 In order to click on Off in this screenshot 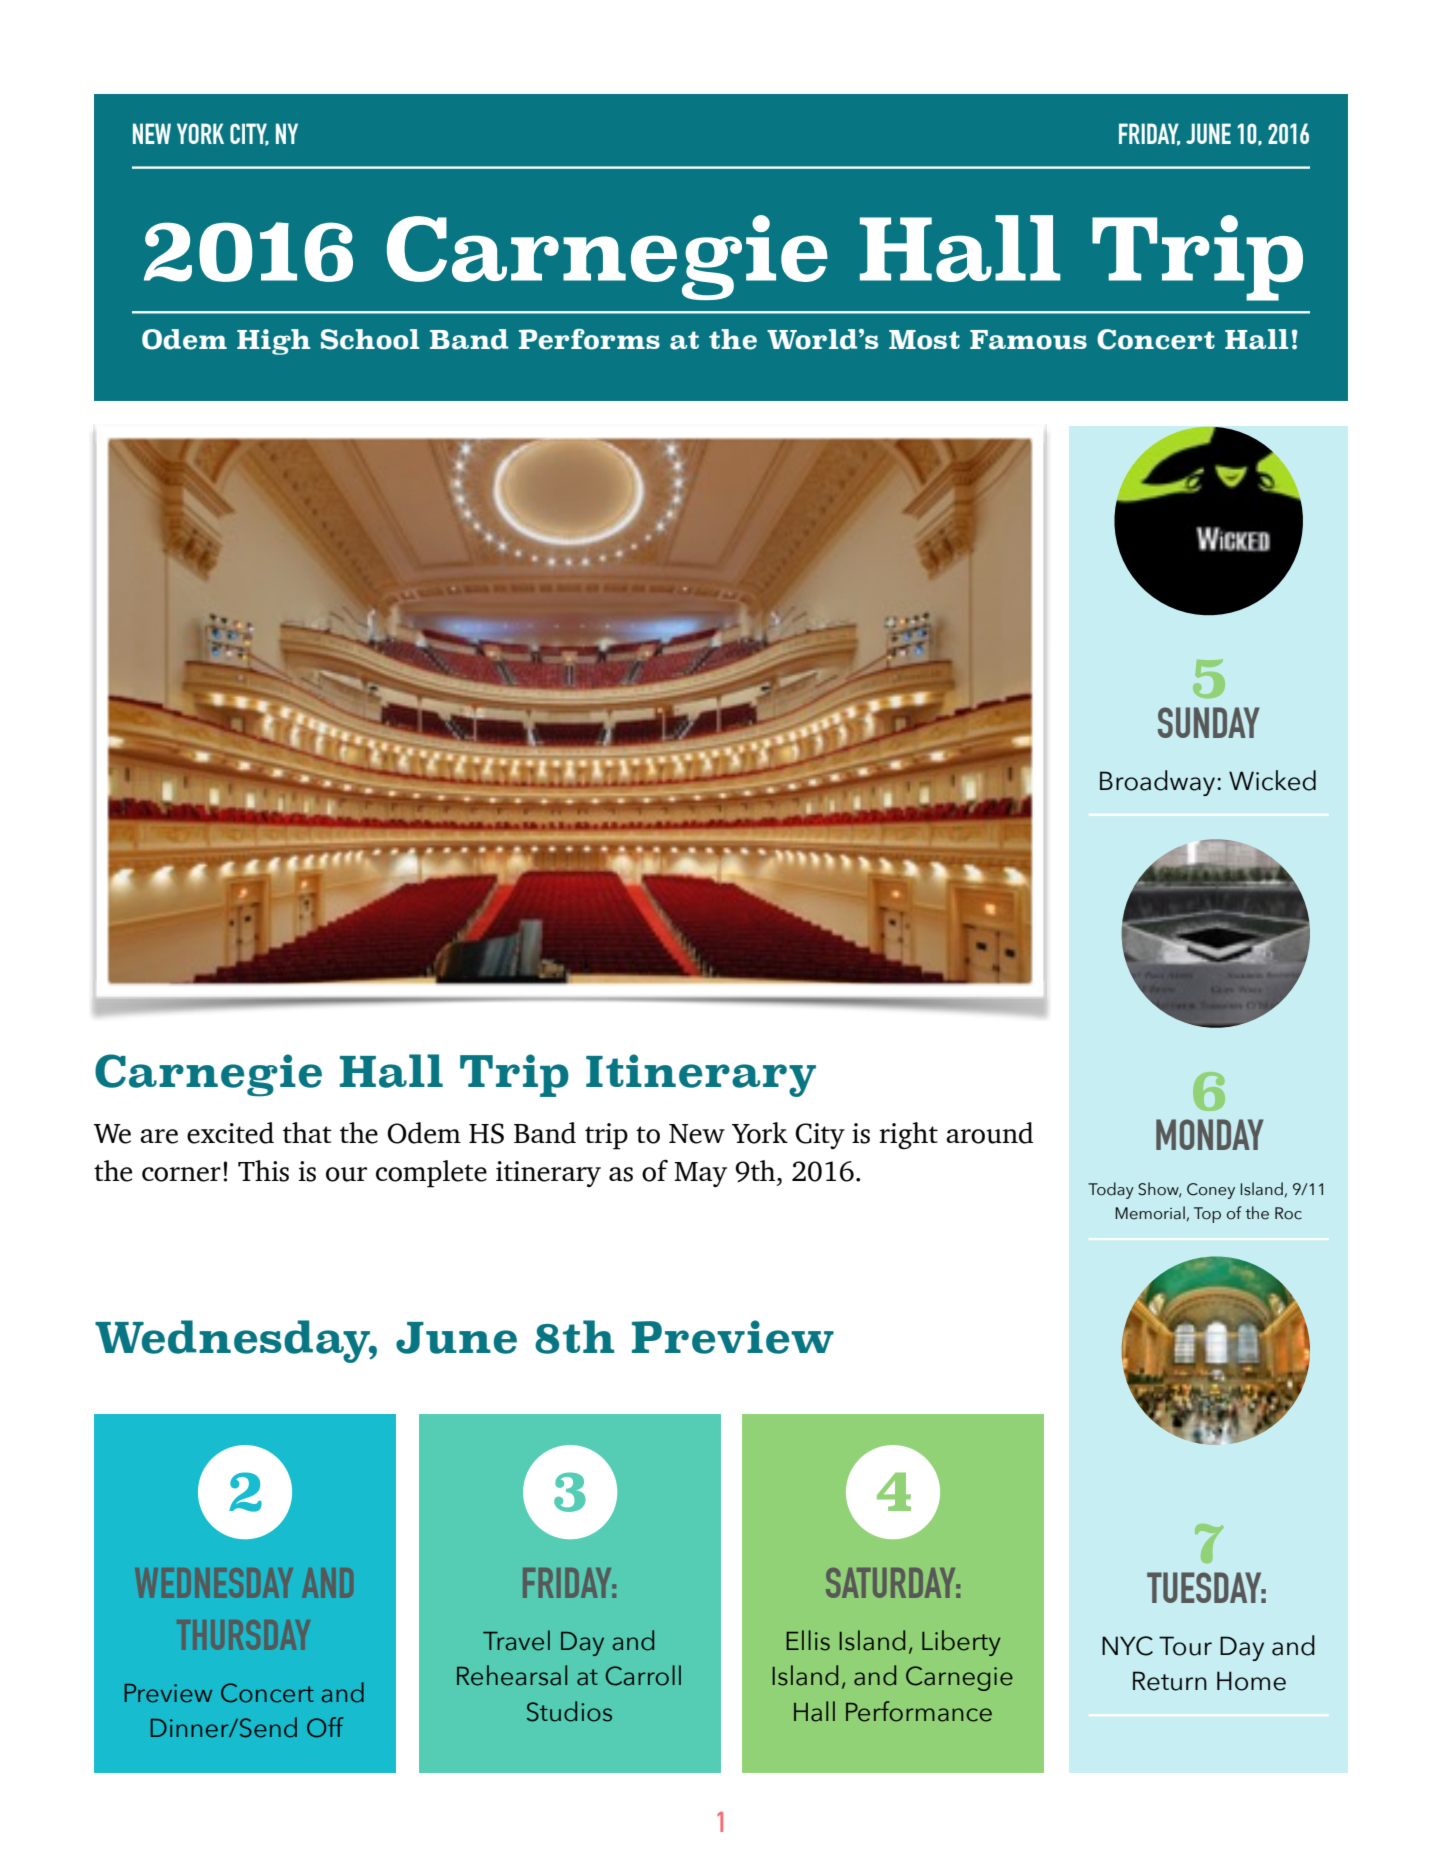, I will do `click(325, 1727)`.
